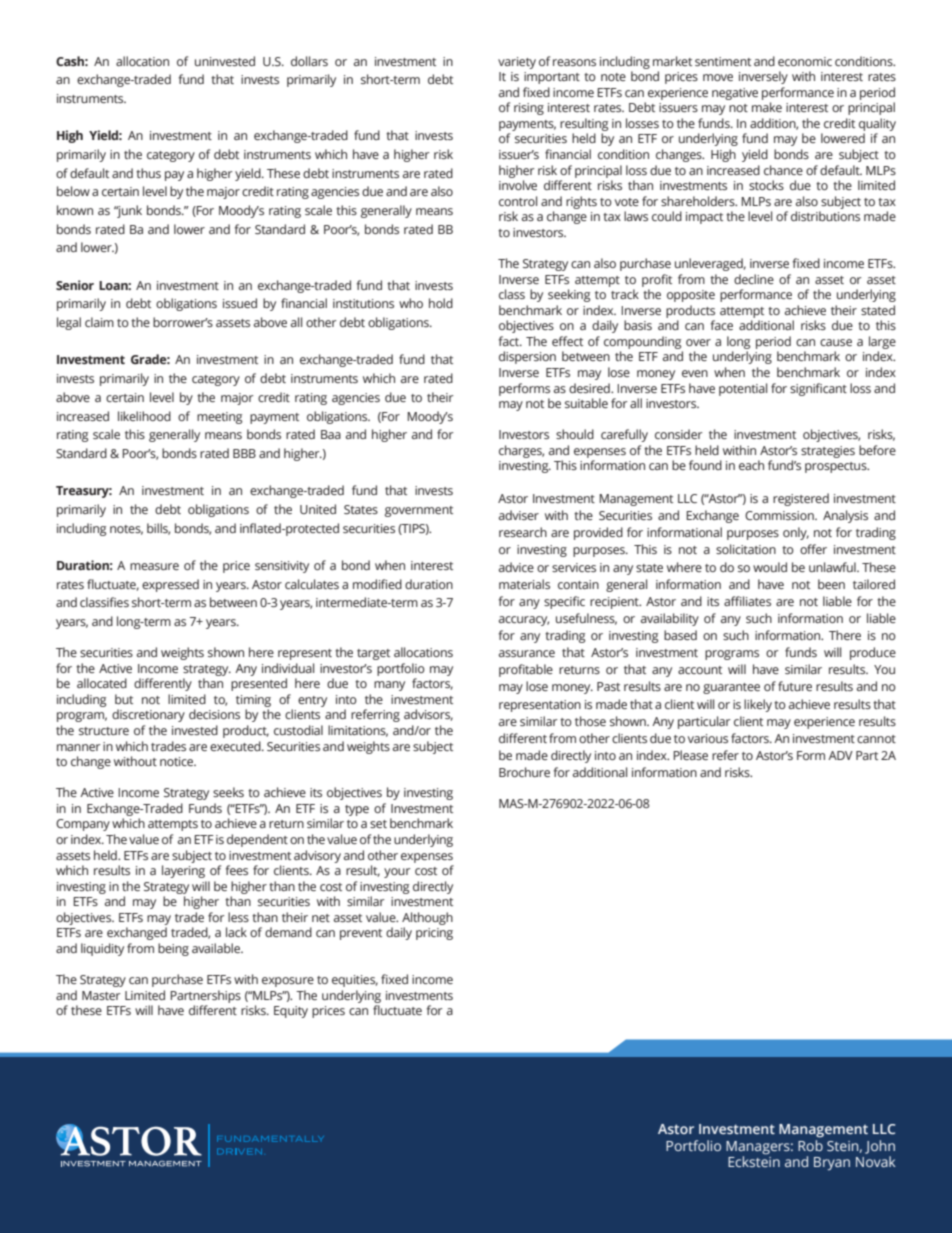 The image size is (952, 1233). What do you see at coordinates (519, 515) in the screenshot?
I see `adviser` at bounding box center [519, 515].
